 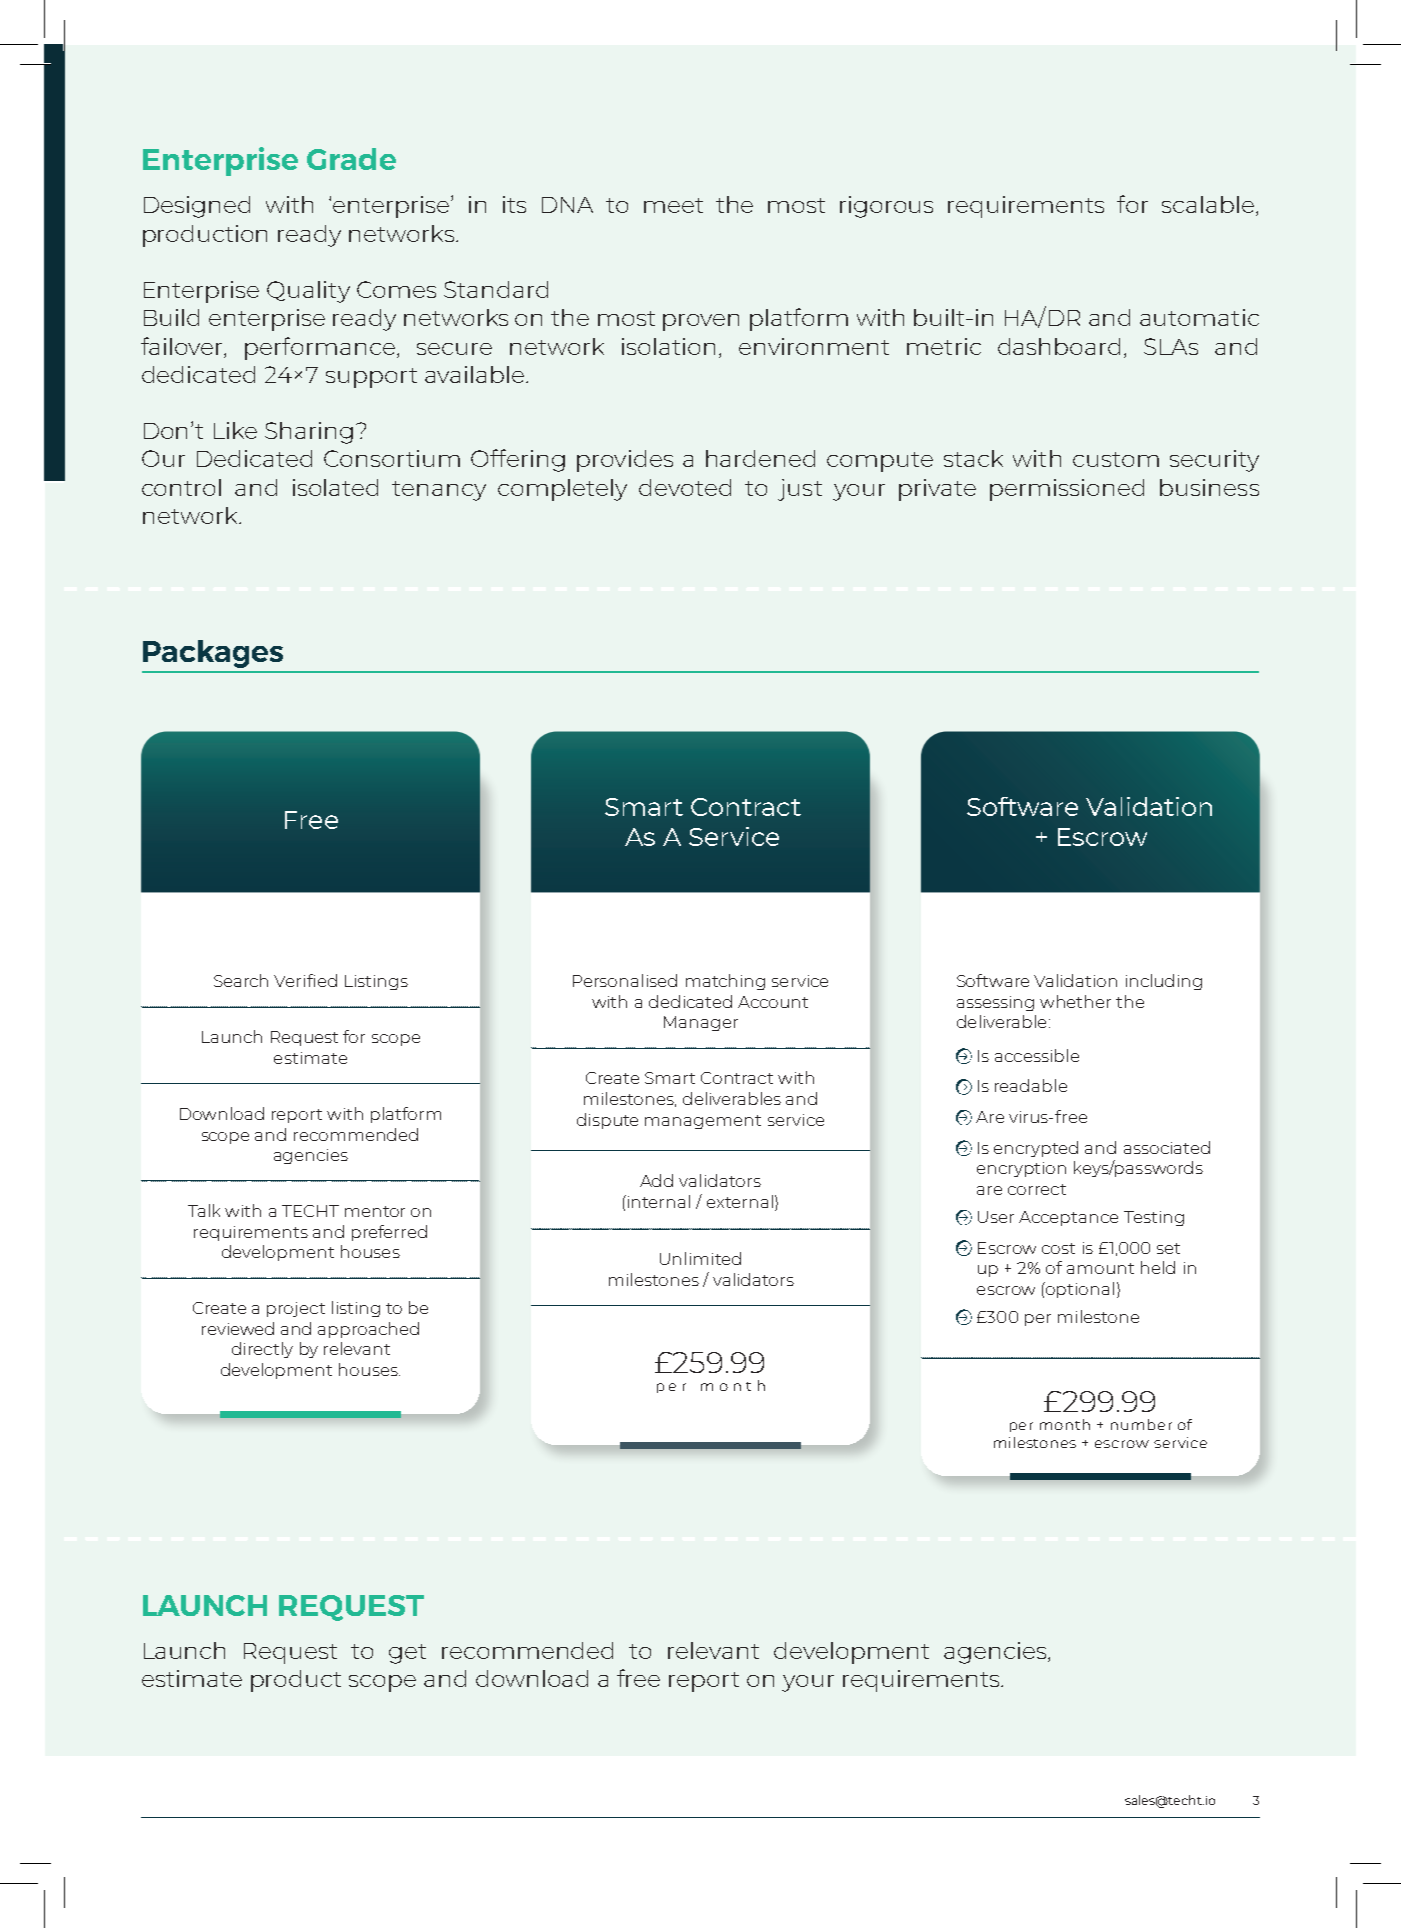 I want to click on permissioned, so click(x=1067, y=490).
